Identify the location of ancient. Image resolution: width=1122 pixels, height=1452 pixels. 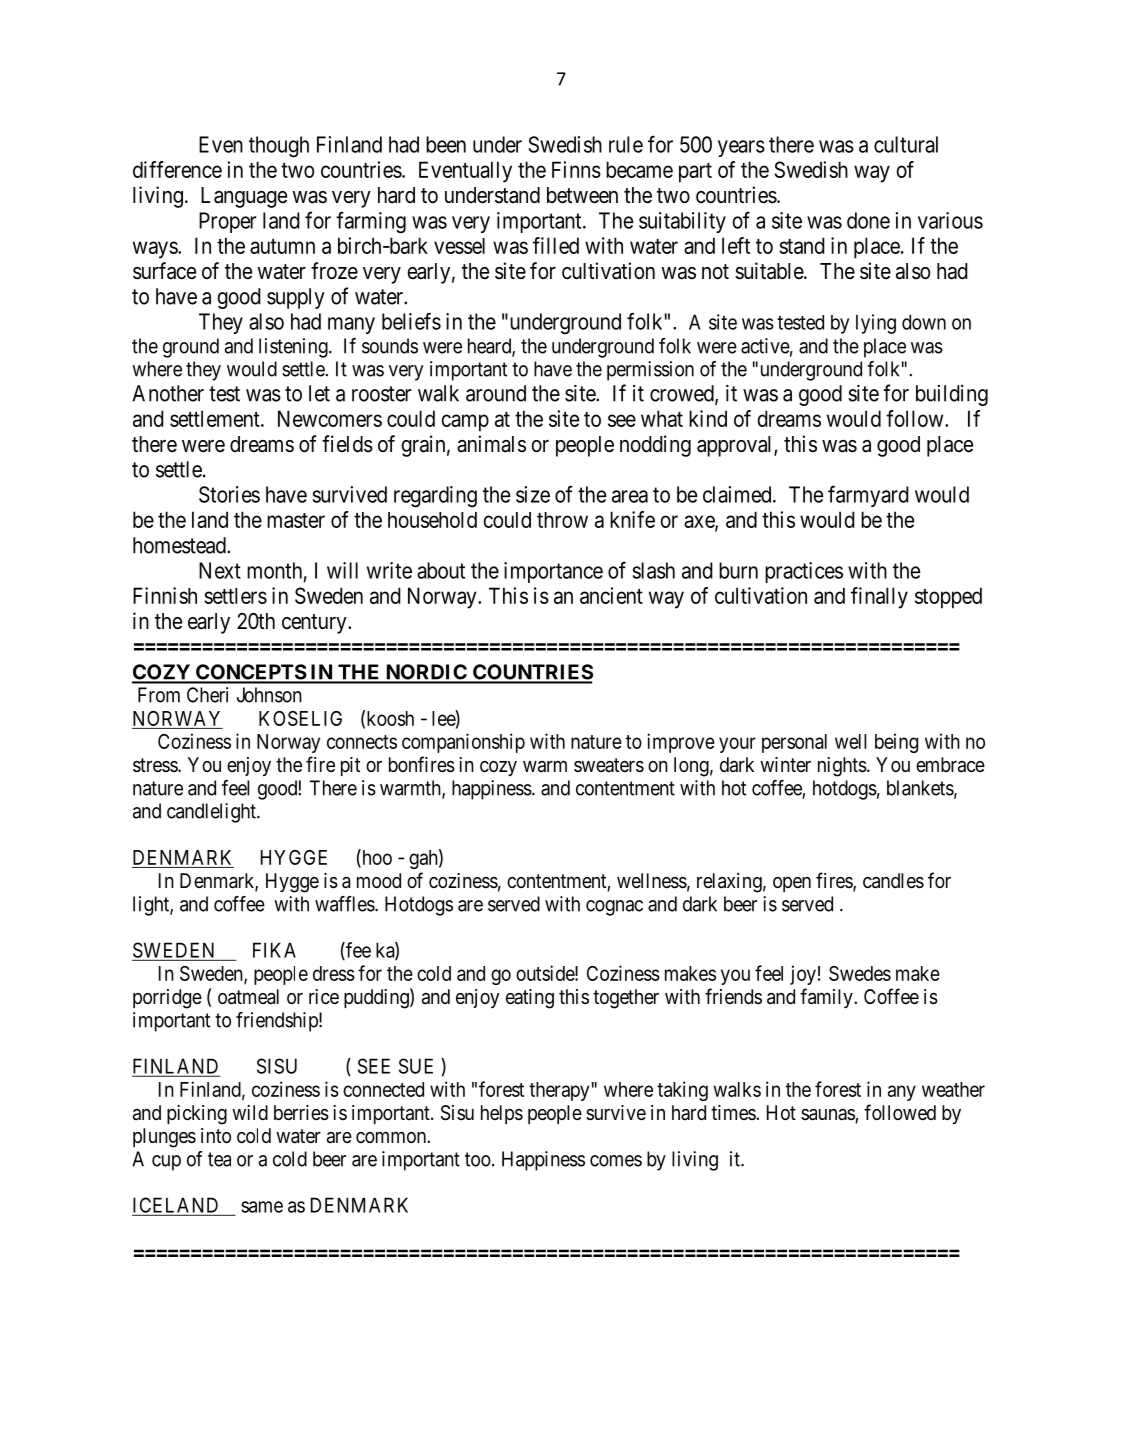
(611, 595).
